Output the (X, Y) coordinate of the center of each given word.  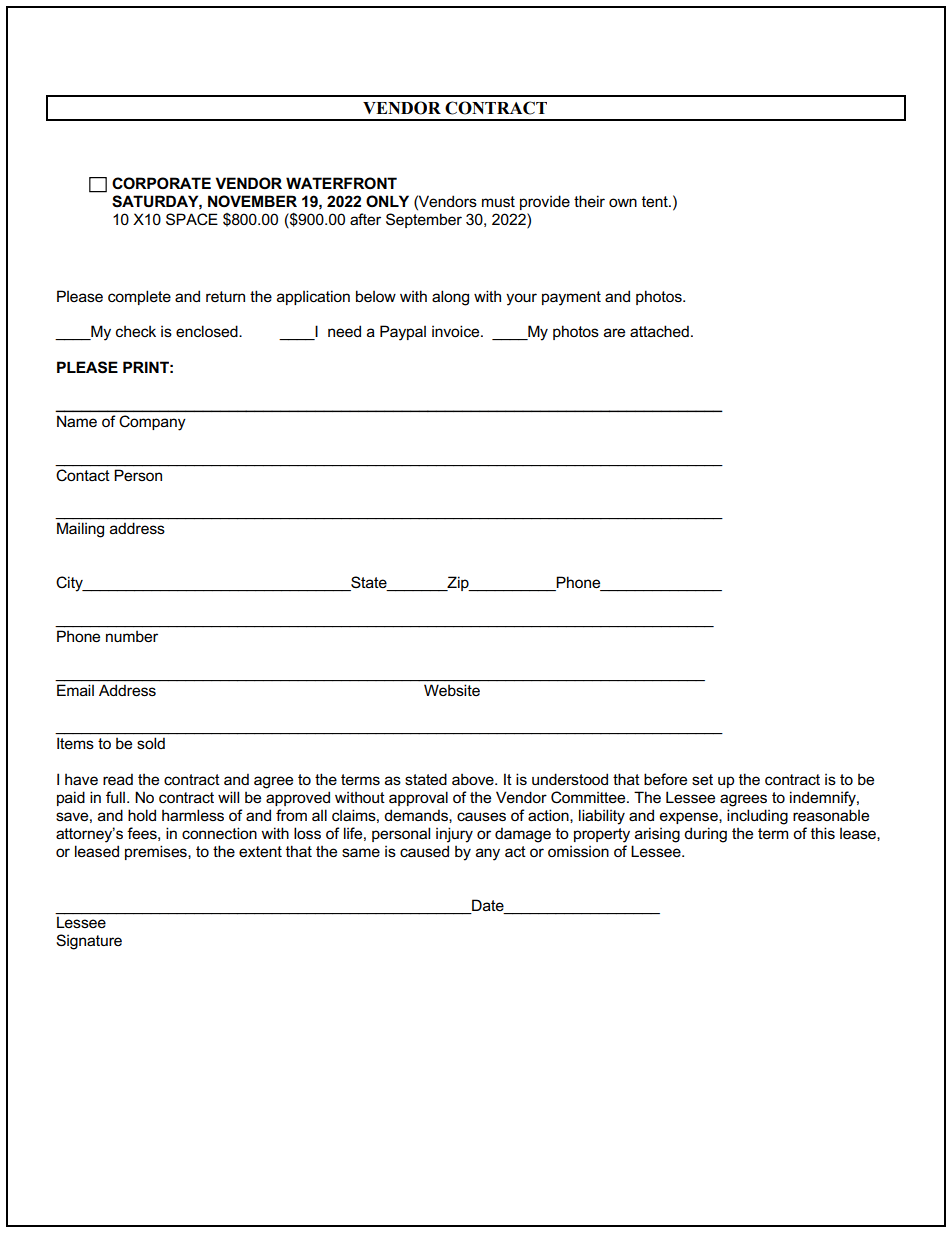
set (702, 779)
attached (659, 331)
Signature (89, 942)
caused (424, 851)
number (132, 636)
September (424, 220)
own (623, 202)
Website (452, 690)
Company (152, 423)
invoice (457, 331)
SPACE (192, 219)
